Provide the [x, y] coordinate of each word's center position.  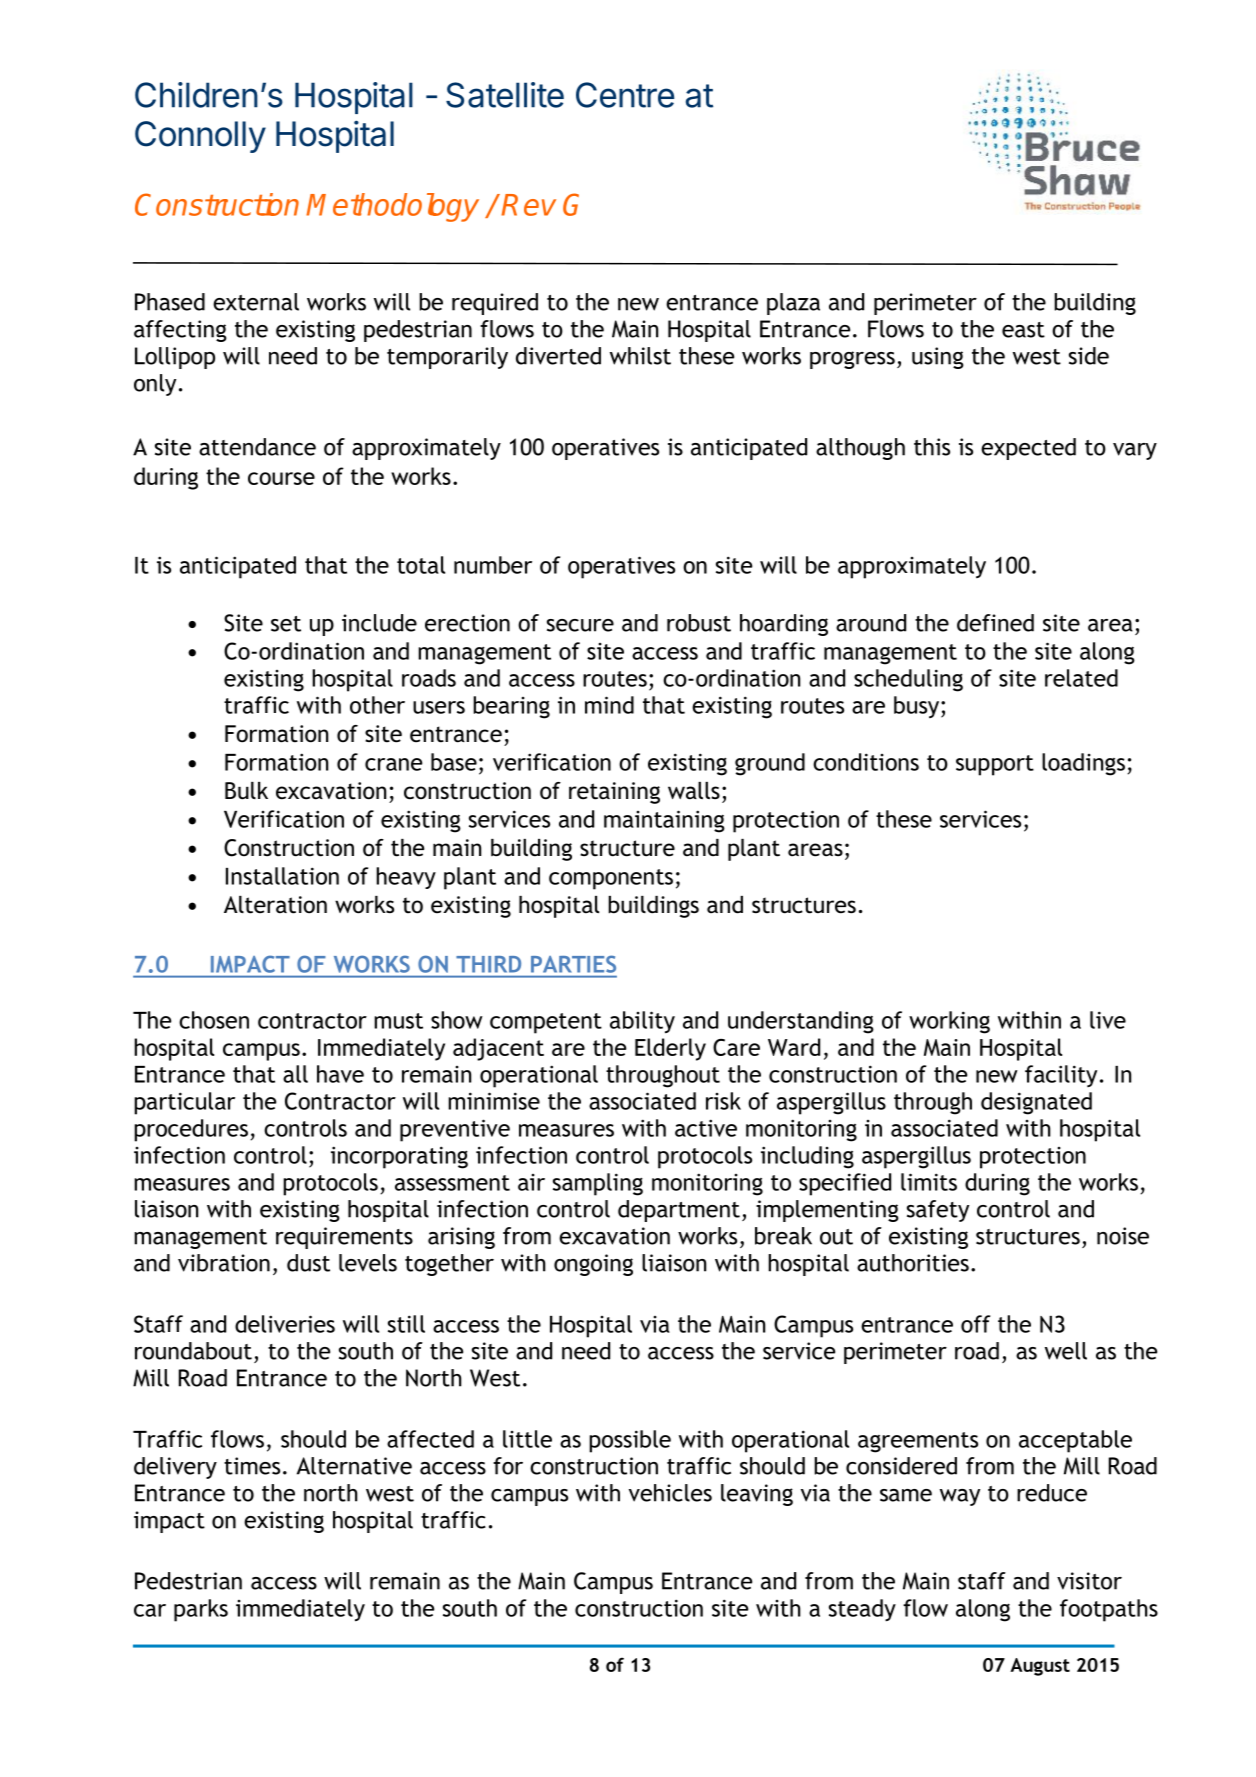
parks [201, 1610]
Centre [625, 95]
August [1040, 1667]
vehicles [670, 1493]
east [1023, 330]
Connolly [200, 137]
